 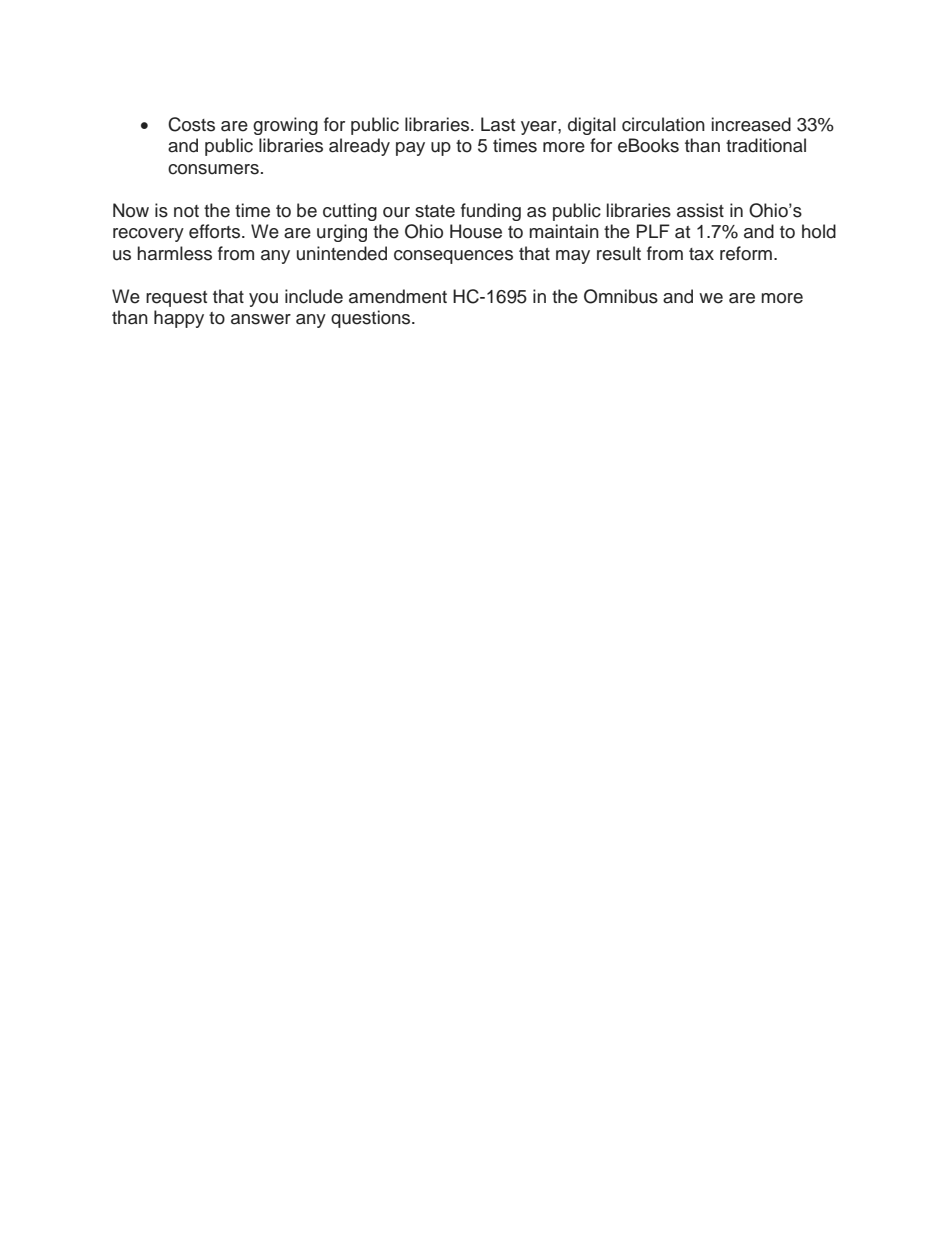 I want to click on Omnibus, so click(x=621, y=296).
